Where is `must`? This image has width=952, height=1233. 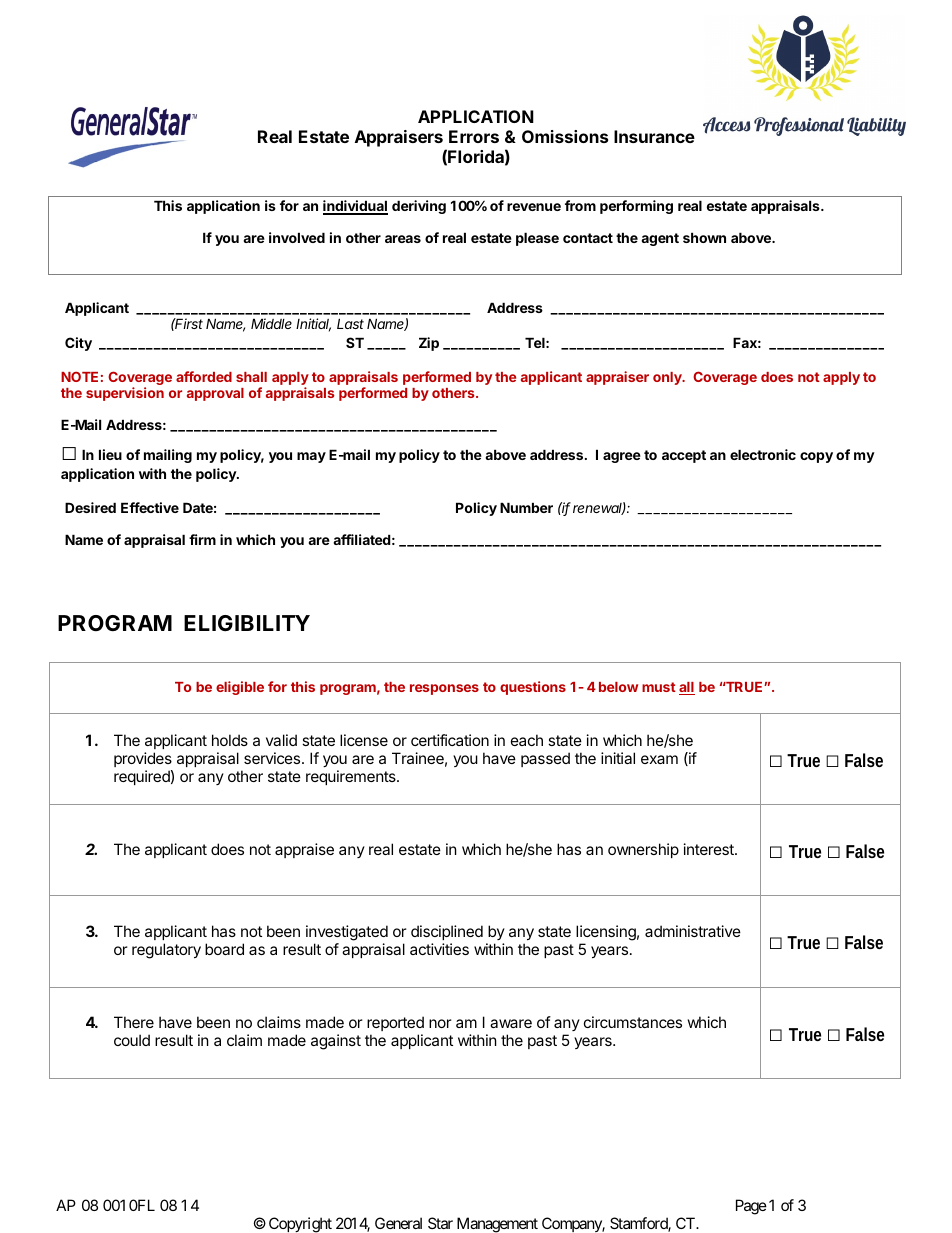
must is located at coordinates (659, 687).
